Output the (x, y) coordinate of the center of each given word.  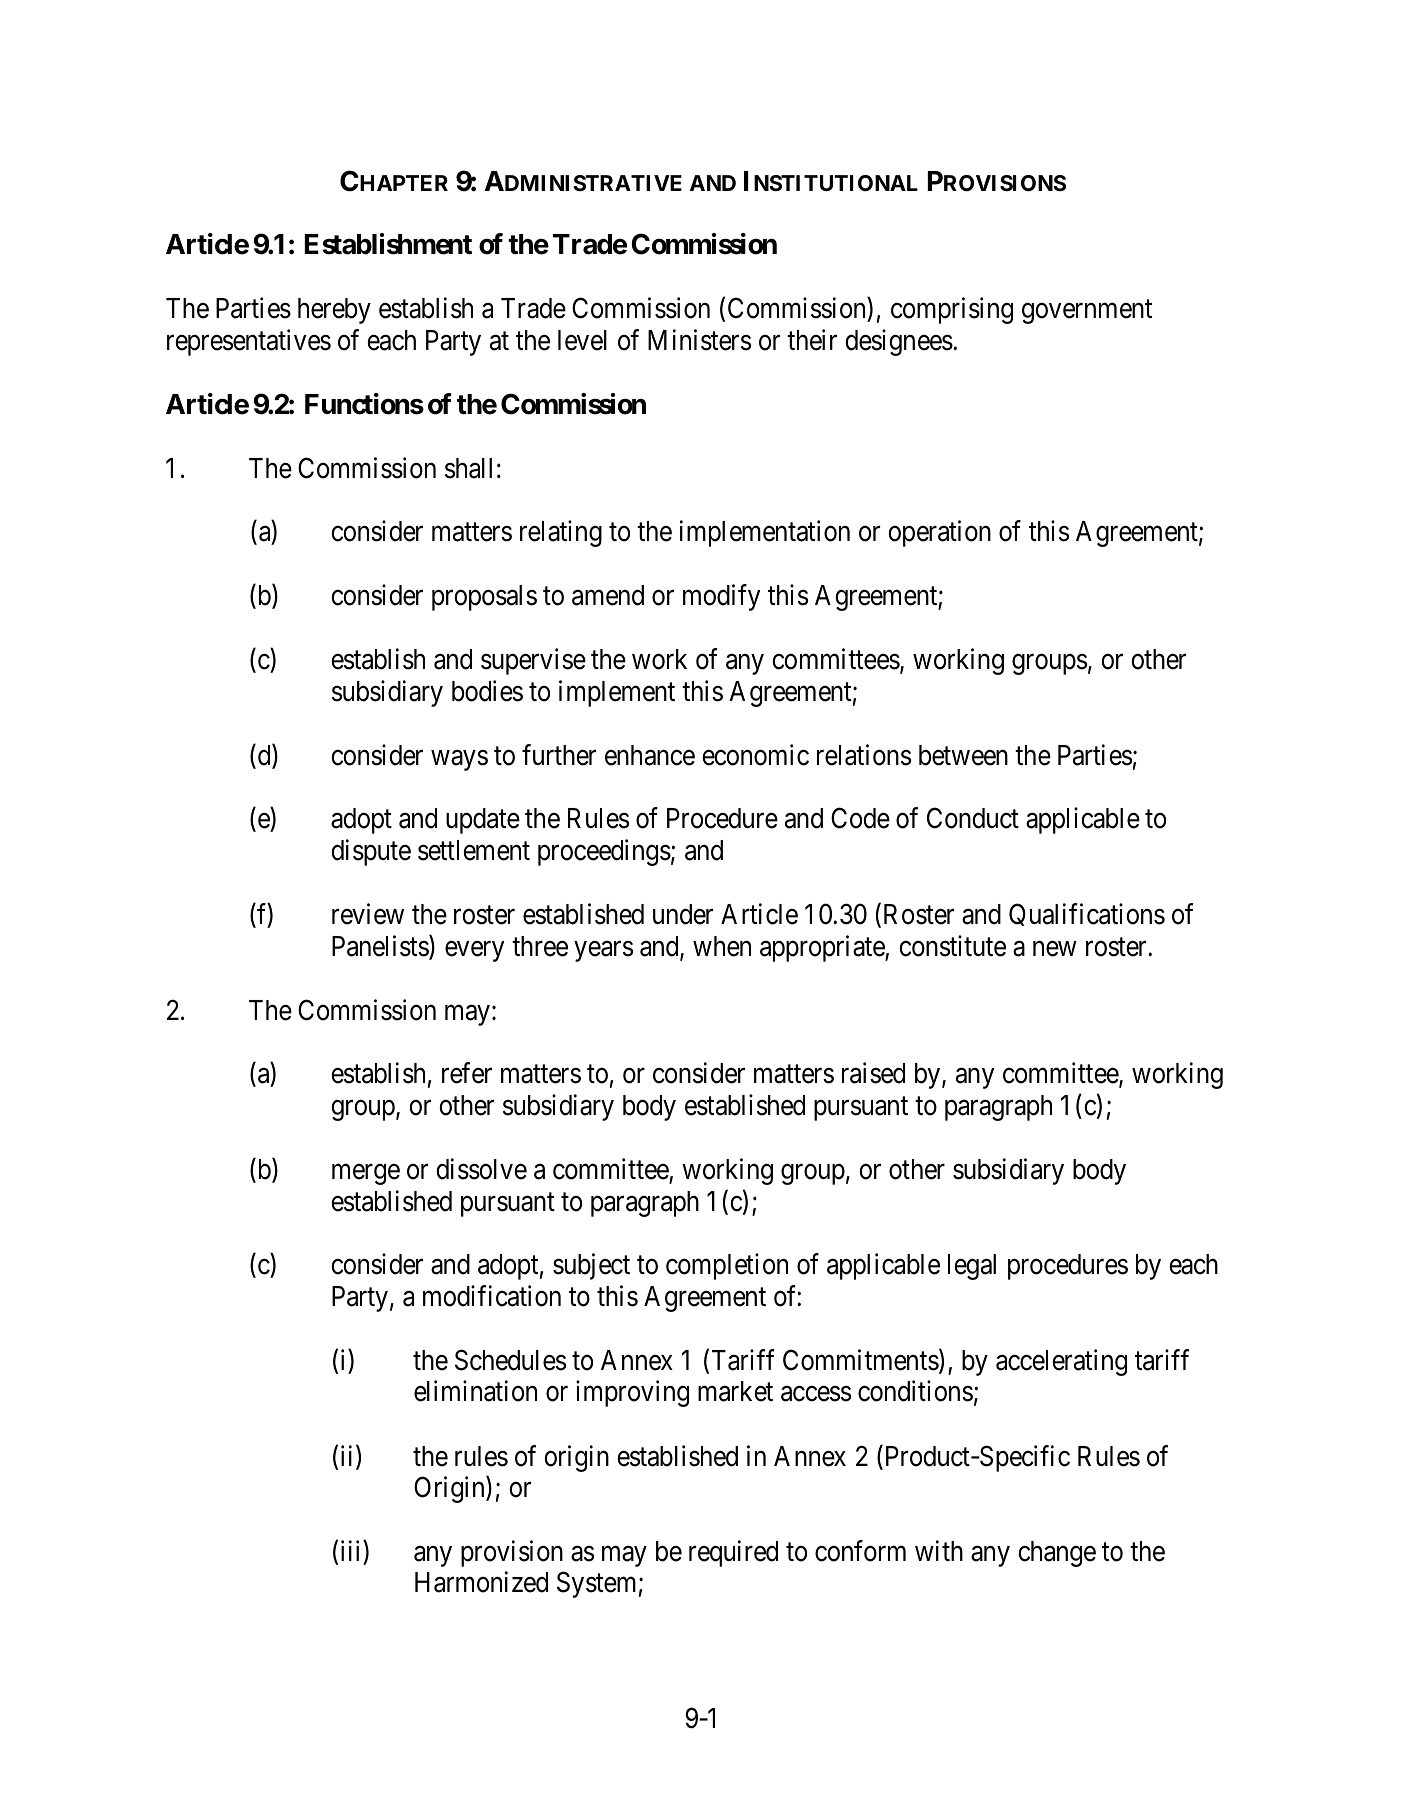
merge (366, 1174)
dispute (371, 852)
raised (873, 1073)
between (963, 755)
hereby (334, 311)
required (733, 1553)
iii (352, 1550)
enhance (650, 755)
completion (727, 1267)
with (939, 1550)
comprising (952, 310)
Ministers (699, 340)
